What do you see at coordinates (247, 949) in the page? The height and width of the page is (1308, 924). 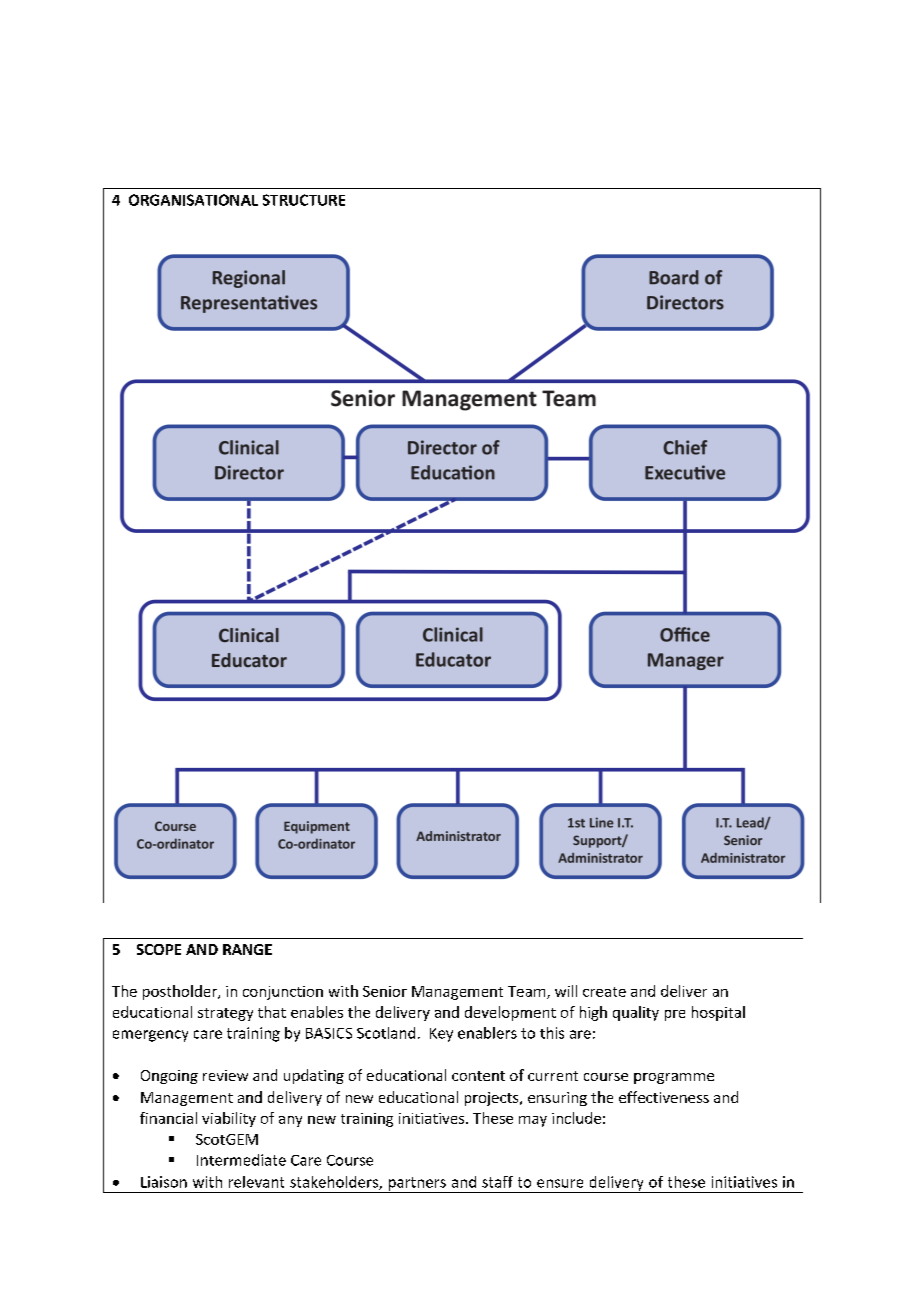 I see `RANGE` at bounding box center [247, 949].
